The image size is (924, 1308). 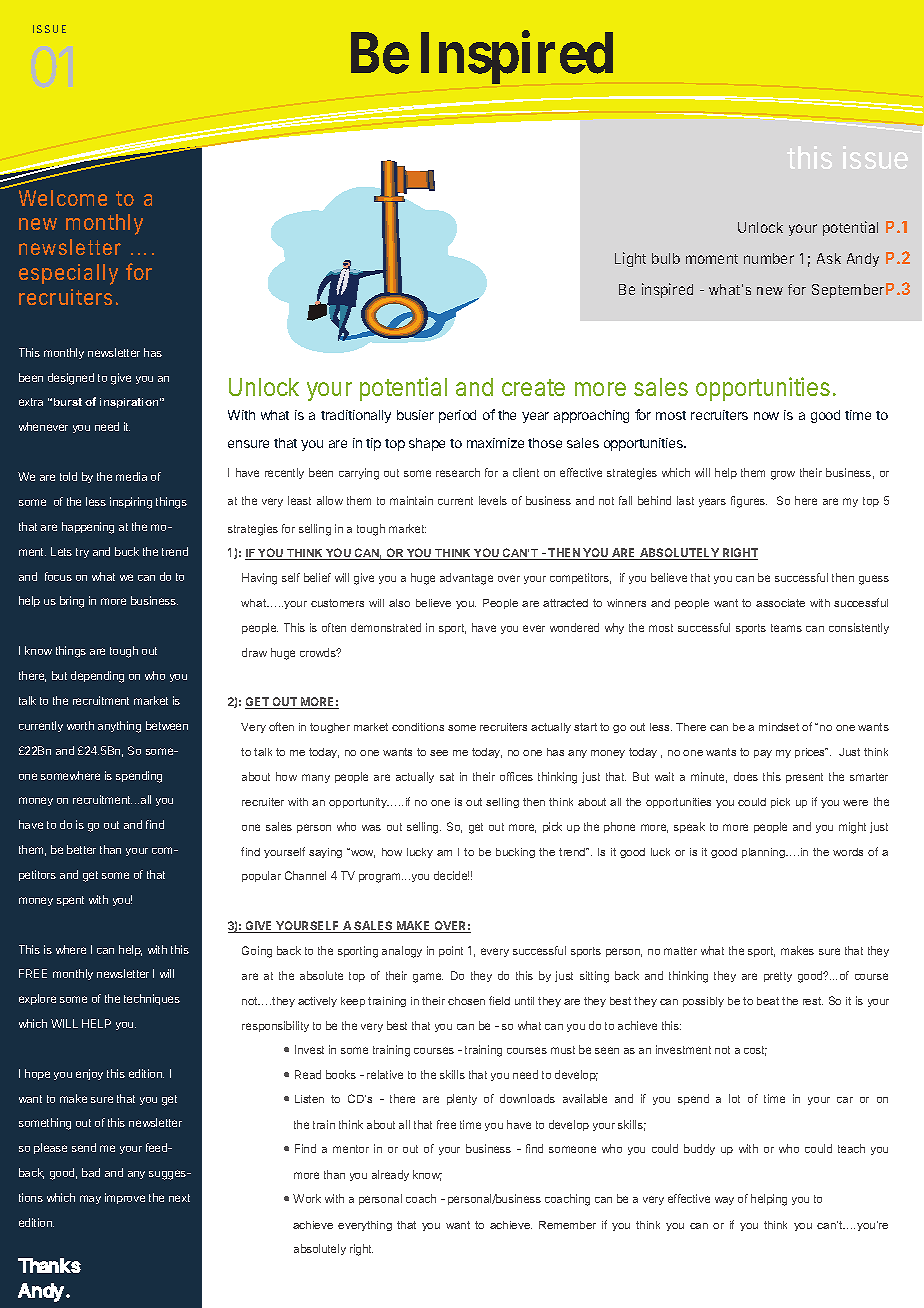 I want to click on Remember, so click(x=567, y=1225).
